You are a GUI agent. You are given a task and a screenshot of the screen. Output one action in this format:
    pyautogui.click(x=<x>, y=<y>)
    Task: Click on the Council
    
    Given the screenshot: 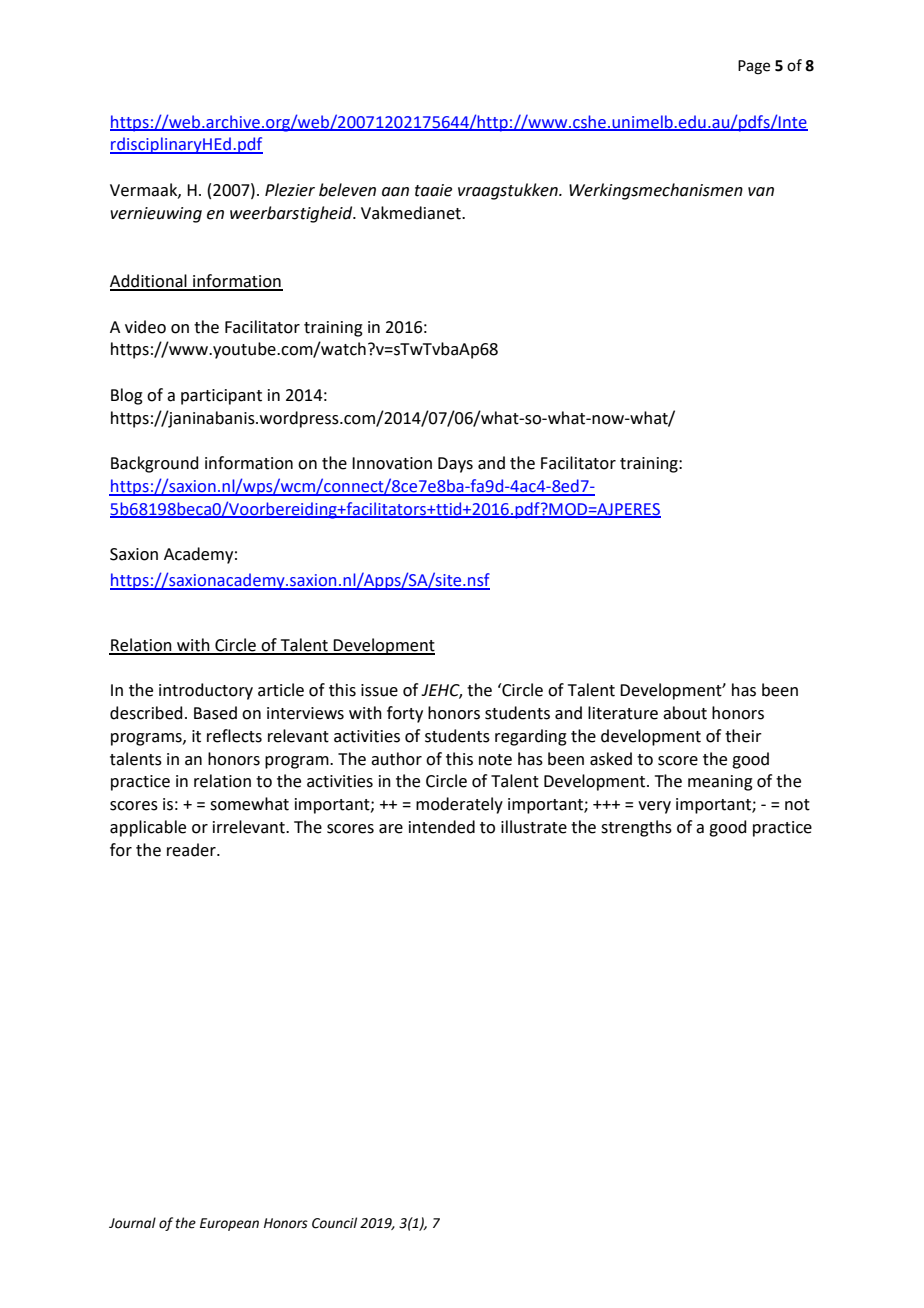 What is the action you would take?
    pyautogui.click(x=334, y=1223)
